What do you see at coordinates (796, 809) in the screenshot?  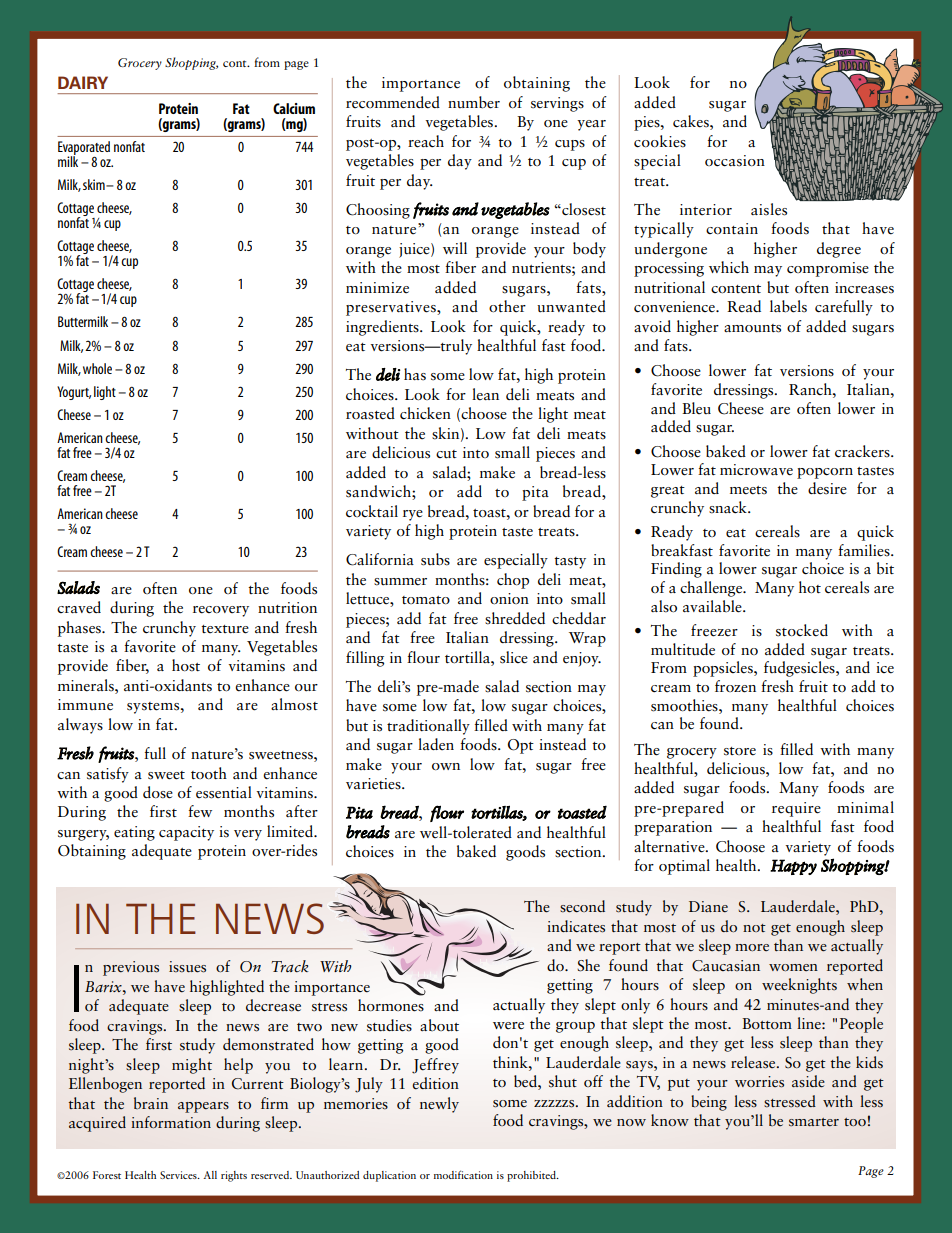 I see `require` at bounding box center [796, 809].
